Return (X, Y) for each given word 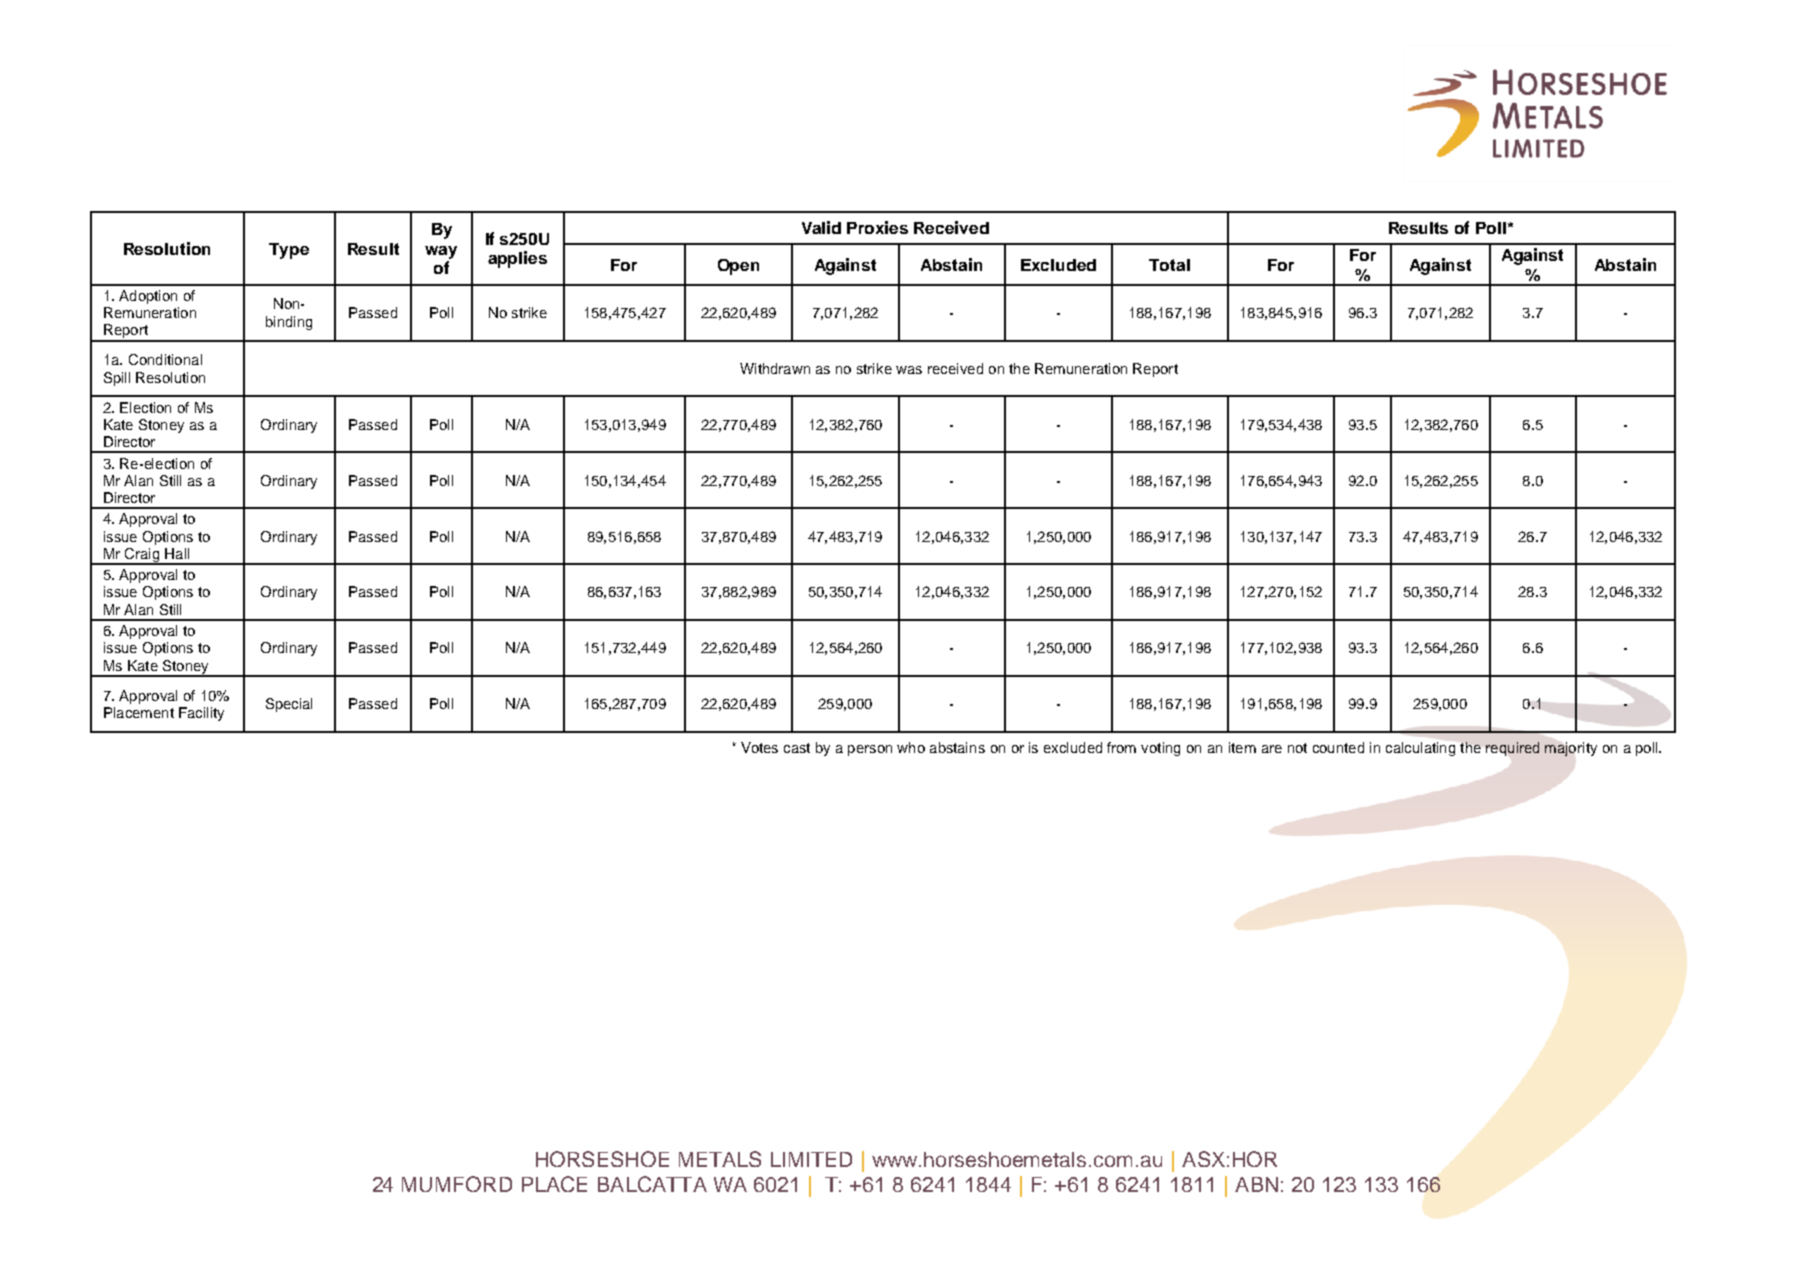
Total (1169, 265)
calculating (1420, 749)
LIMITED (811, 1159)
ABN (1256, 1184)
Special (289, 705)
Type (289, 251)
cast (797, 748)
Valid (821, 227)
